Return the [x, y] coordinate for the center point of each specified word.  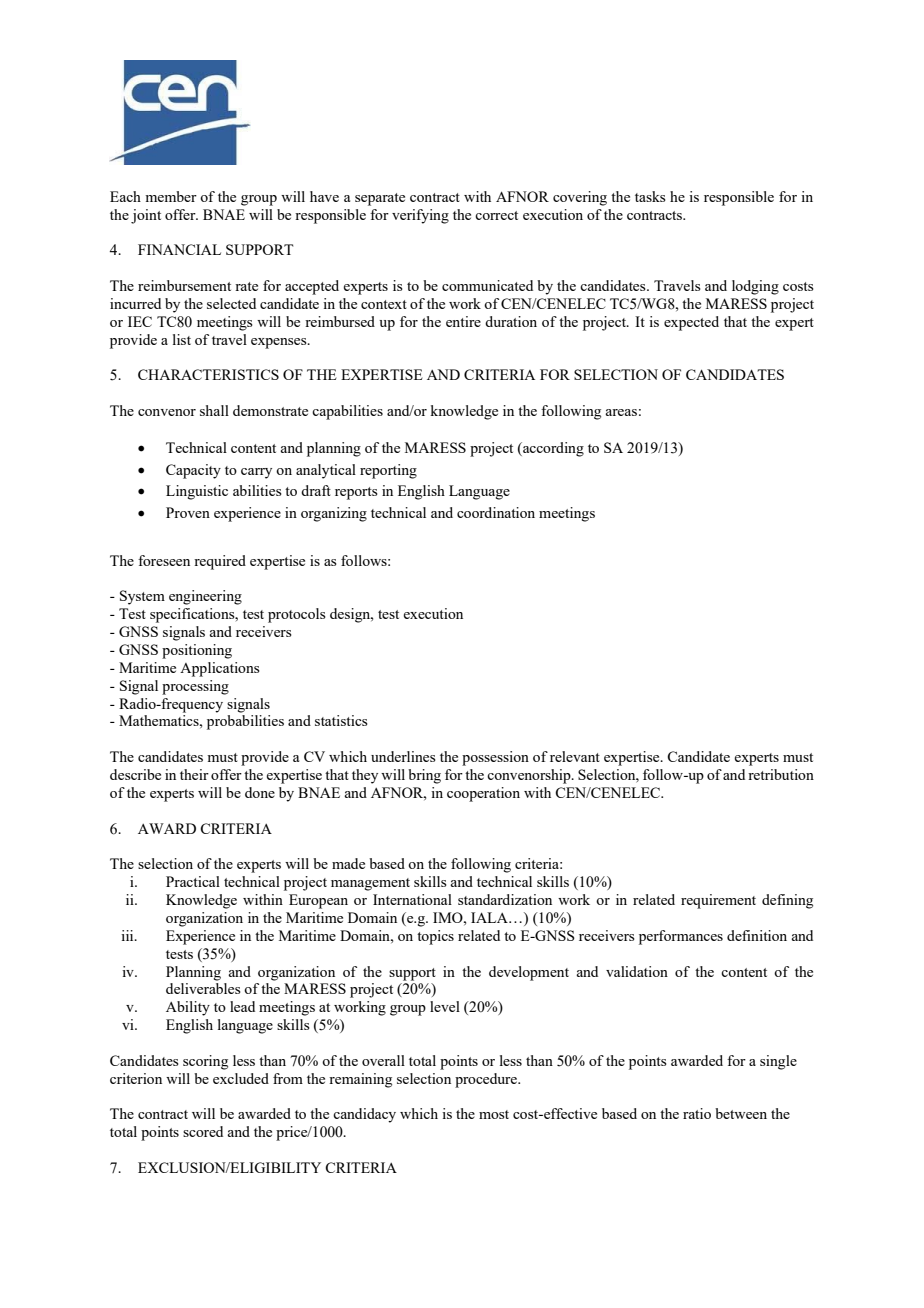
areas [621, 412]
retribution [781, 774]
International [412, 899]
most [494, 1114]
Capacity [193, 471]
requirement [718, 901]
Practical [193, 881]
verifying [420, 216]
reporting [388, 471]
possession [495, 758]
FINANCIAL [179, 249]
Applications [220, 669]
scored [203, 1131]
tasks [650, 196]
